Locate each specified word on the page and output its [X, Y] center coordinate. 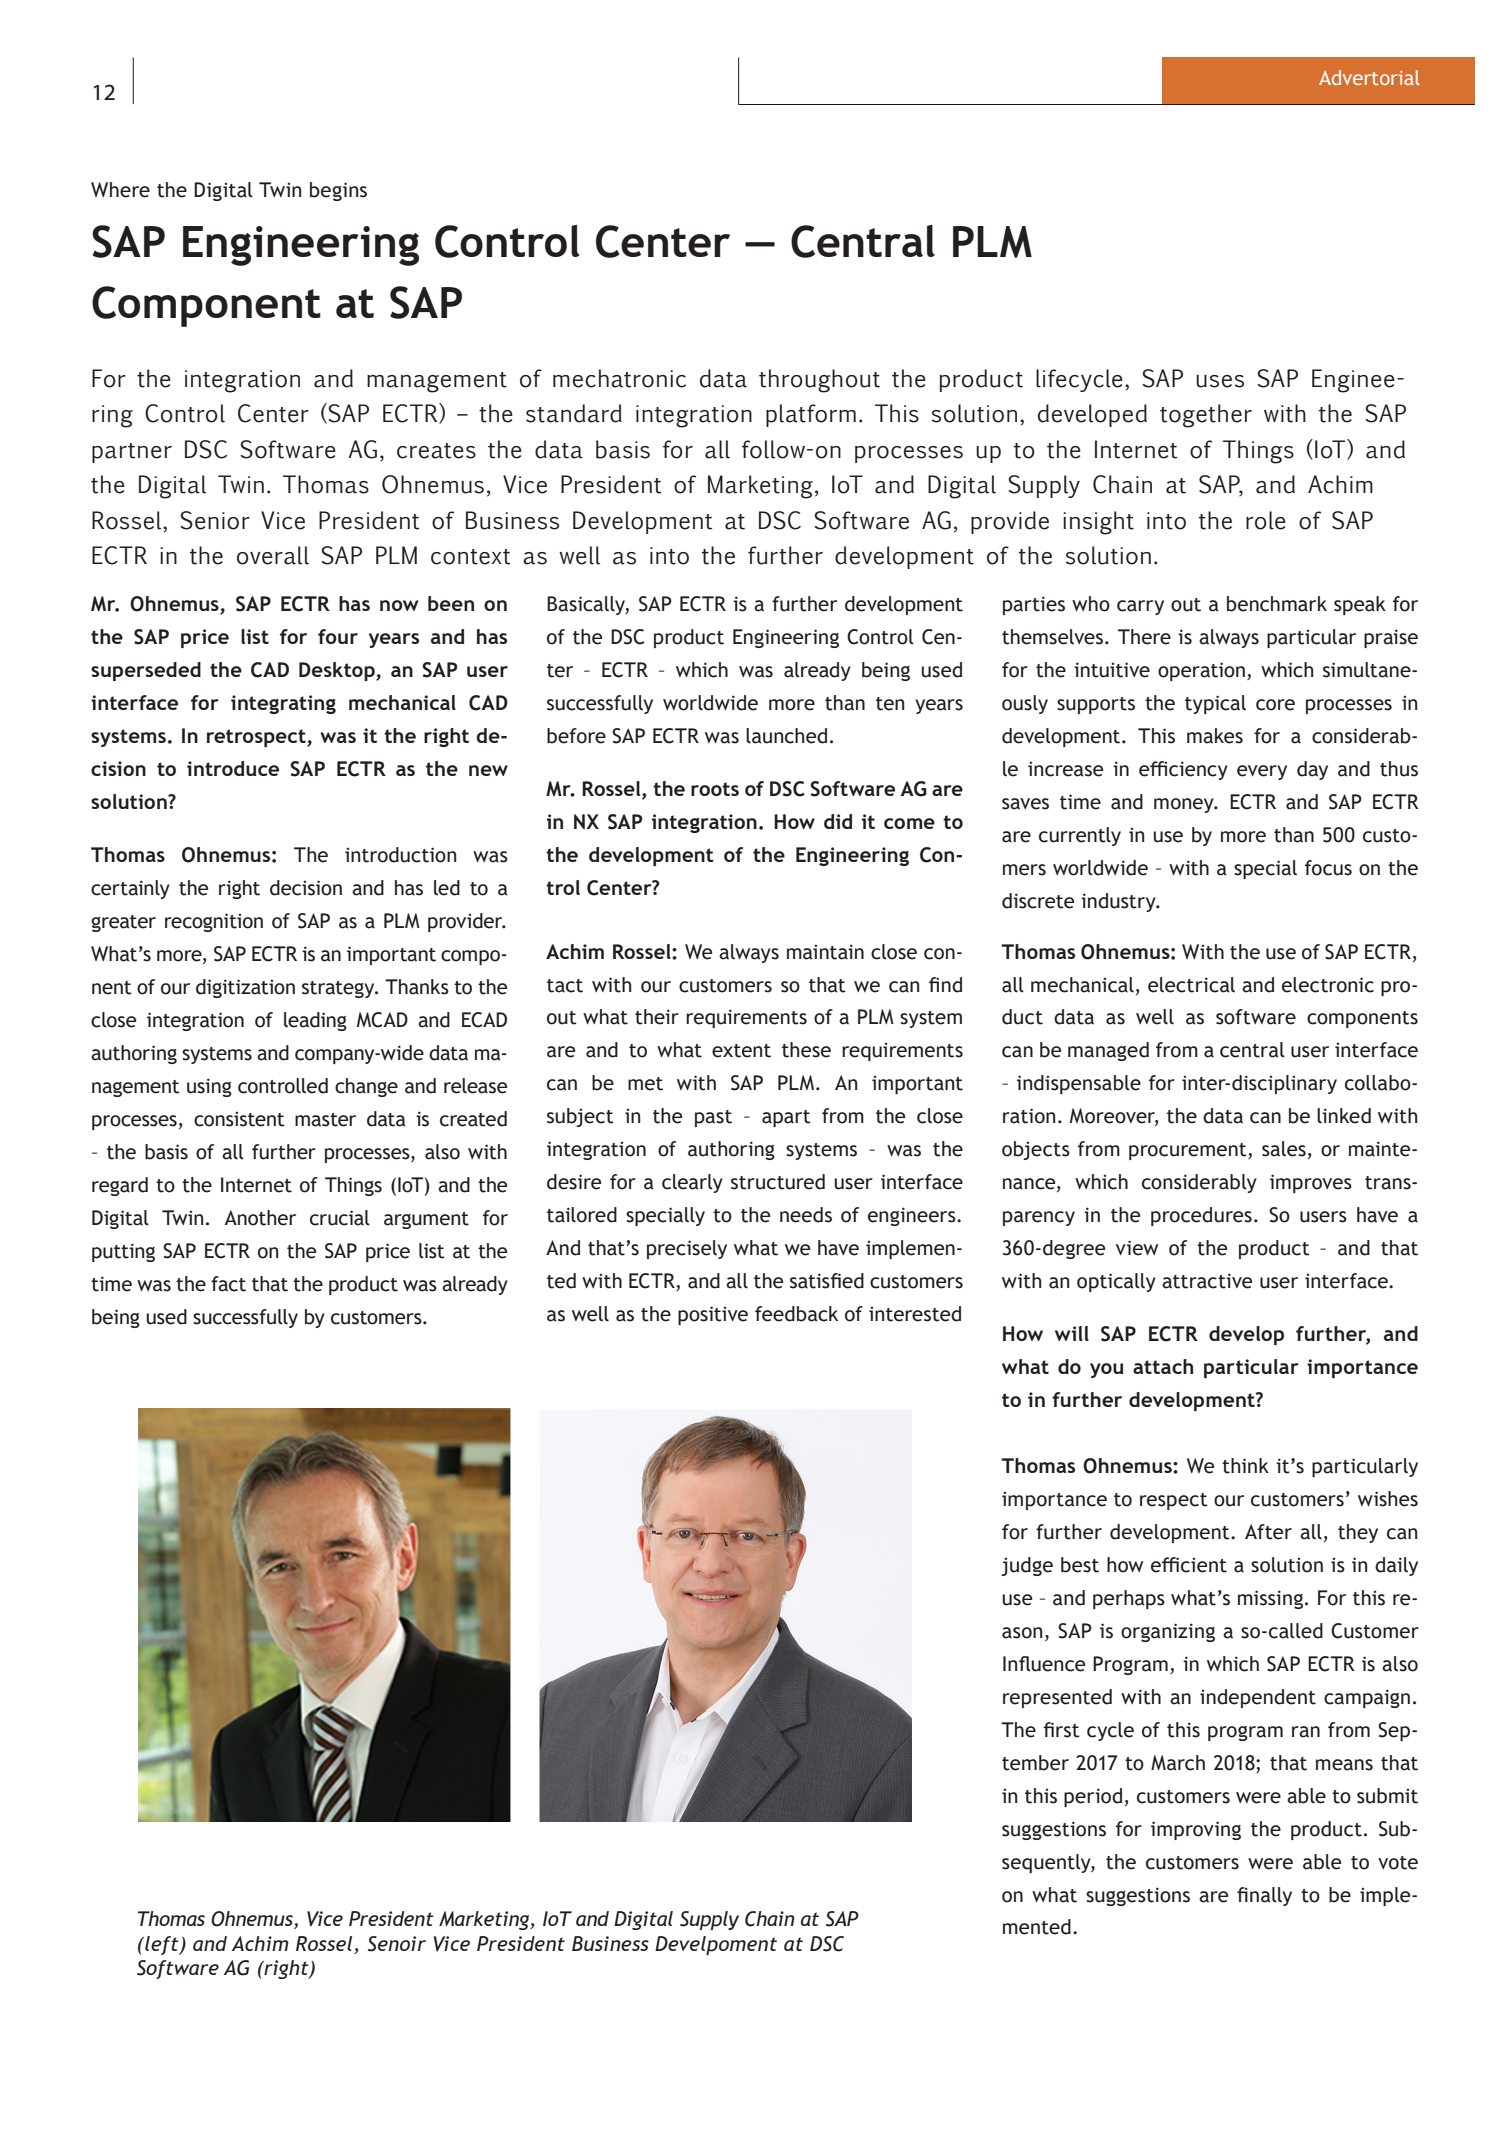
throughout [819, 381]
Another [260, 1218]
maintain [825, 952]
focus [1328, 868]
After [1268, 1532]
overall [273, 555]
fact [228, 1284]
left [162, 1945]
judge [1027, 1566]
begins [338, 191]
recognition [214, 922]
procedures [1201, 1216]
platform [811, 415]
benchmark [1277, 604]
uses [1220, 381]
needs [806, 1215]
